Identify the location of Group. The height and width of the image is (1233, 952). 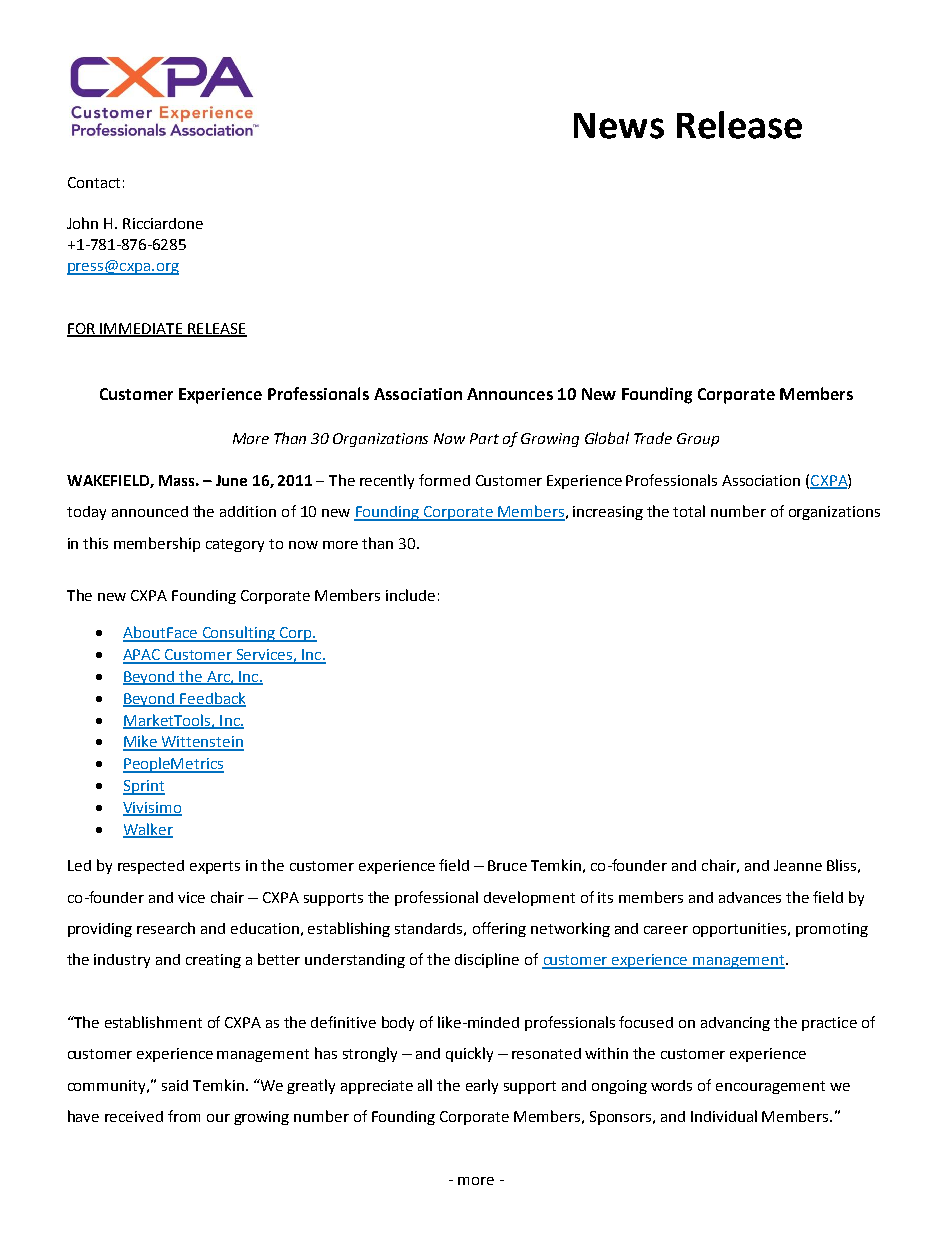
(698, 440).
